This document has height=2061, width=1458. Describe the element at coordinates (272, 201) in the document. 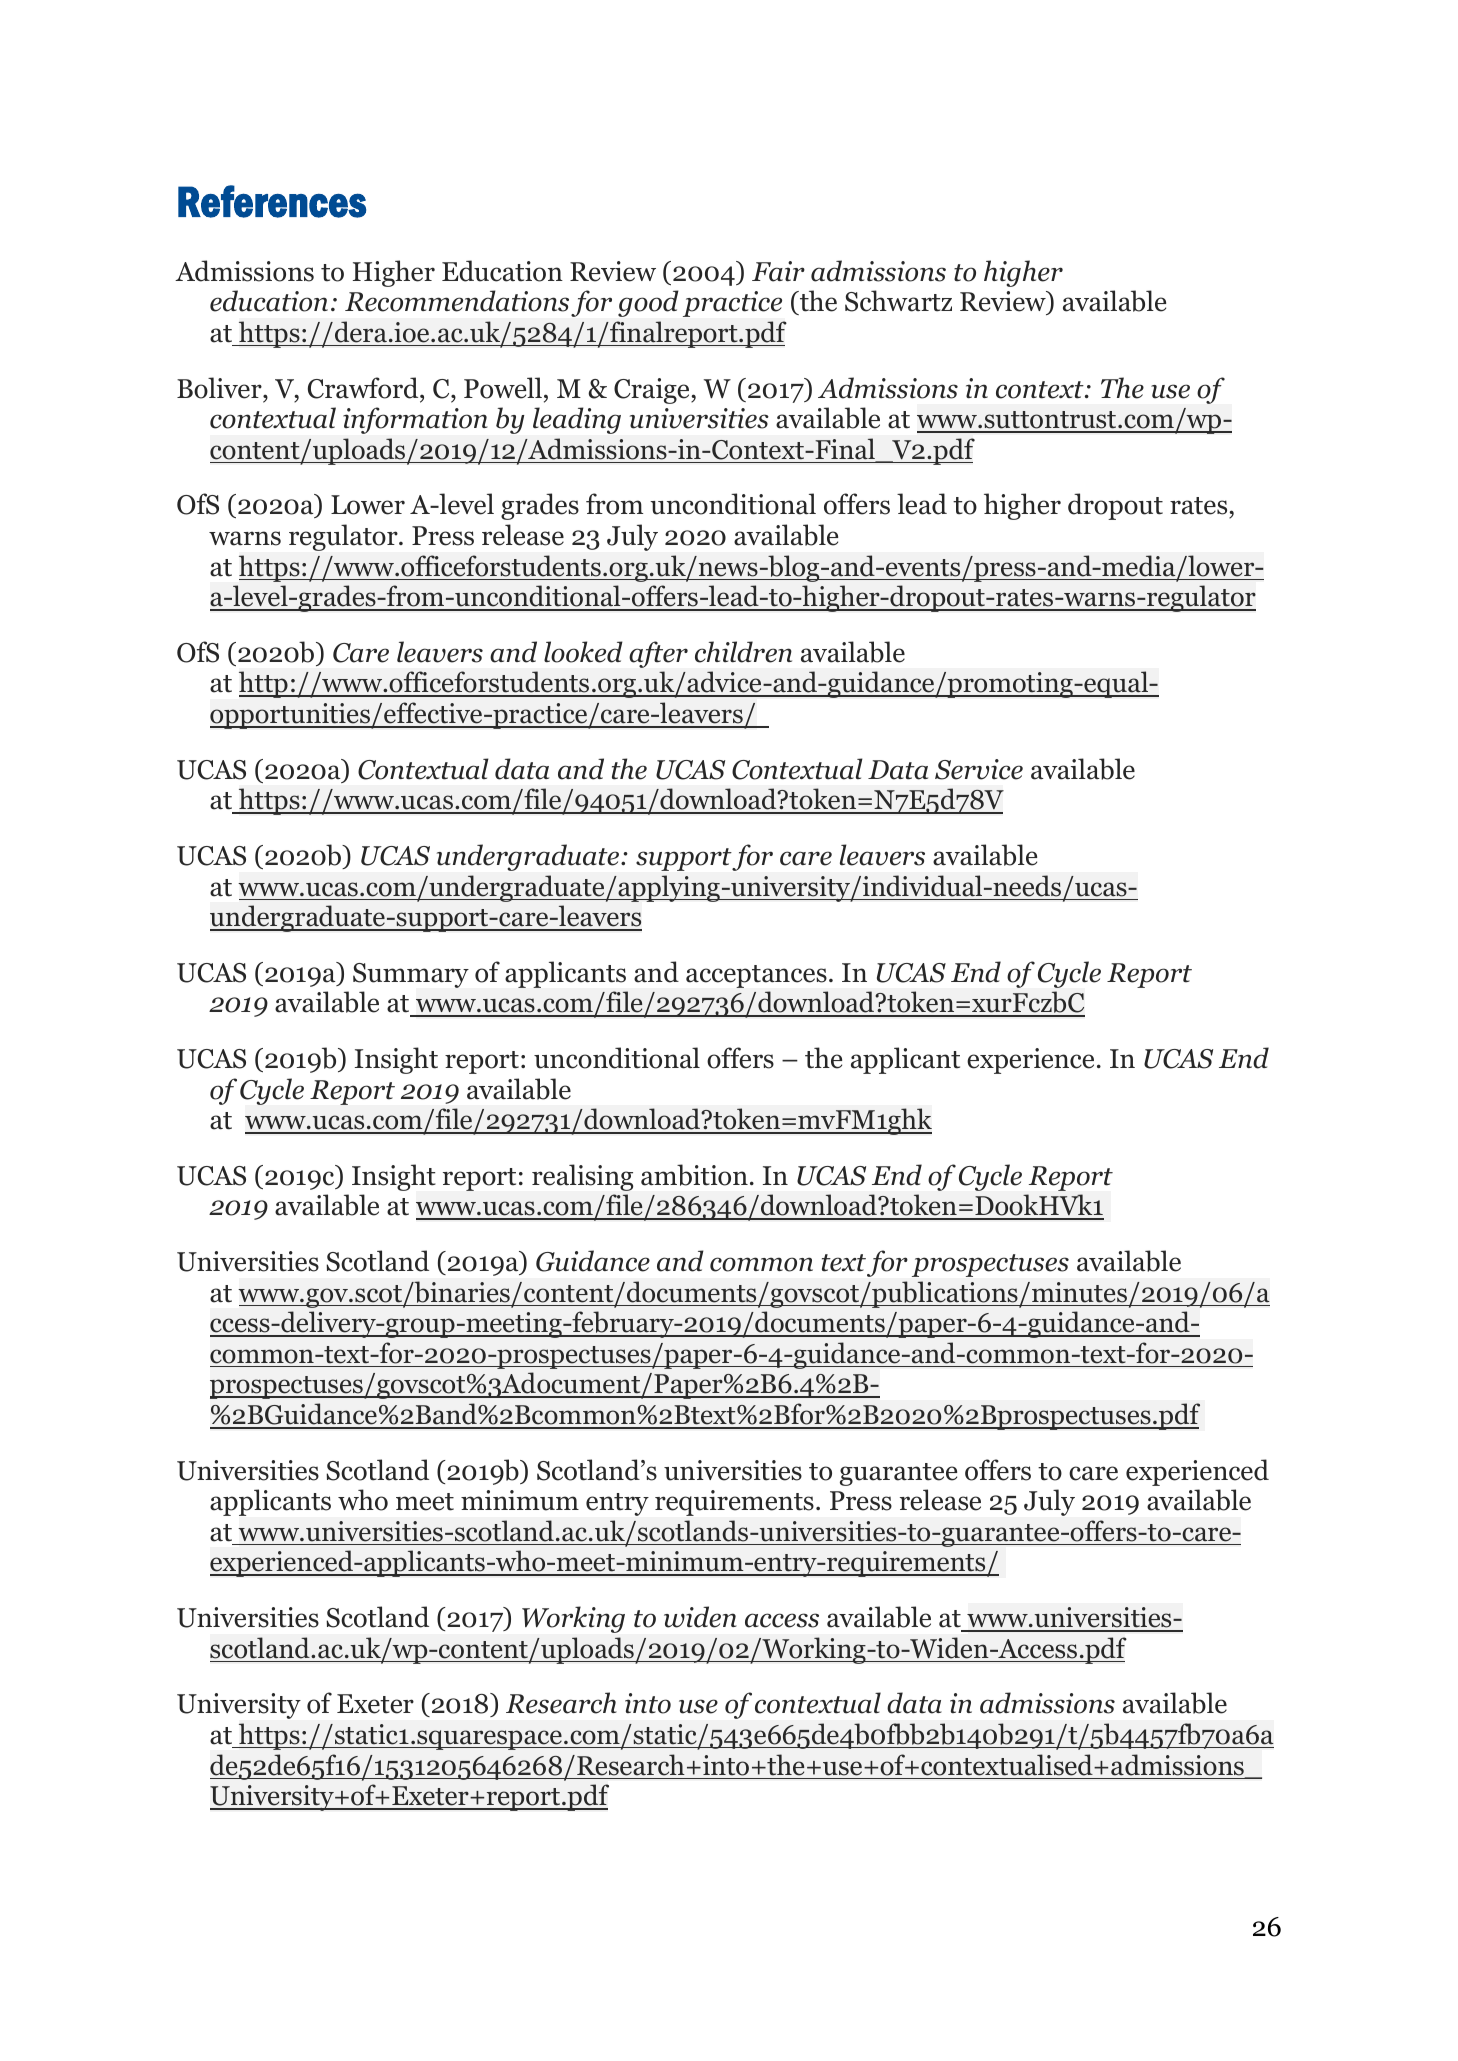

I see `References` at that location.
